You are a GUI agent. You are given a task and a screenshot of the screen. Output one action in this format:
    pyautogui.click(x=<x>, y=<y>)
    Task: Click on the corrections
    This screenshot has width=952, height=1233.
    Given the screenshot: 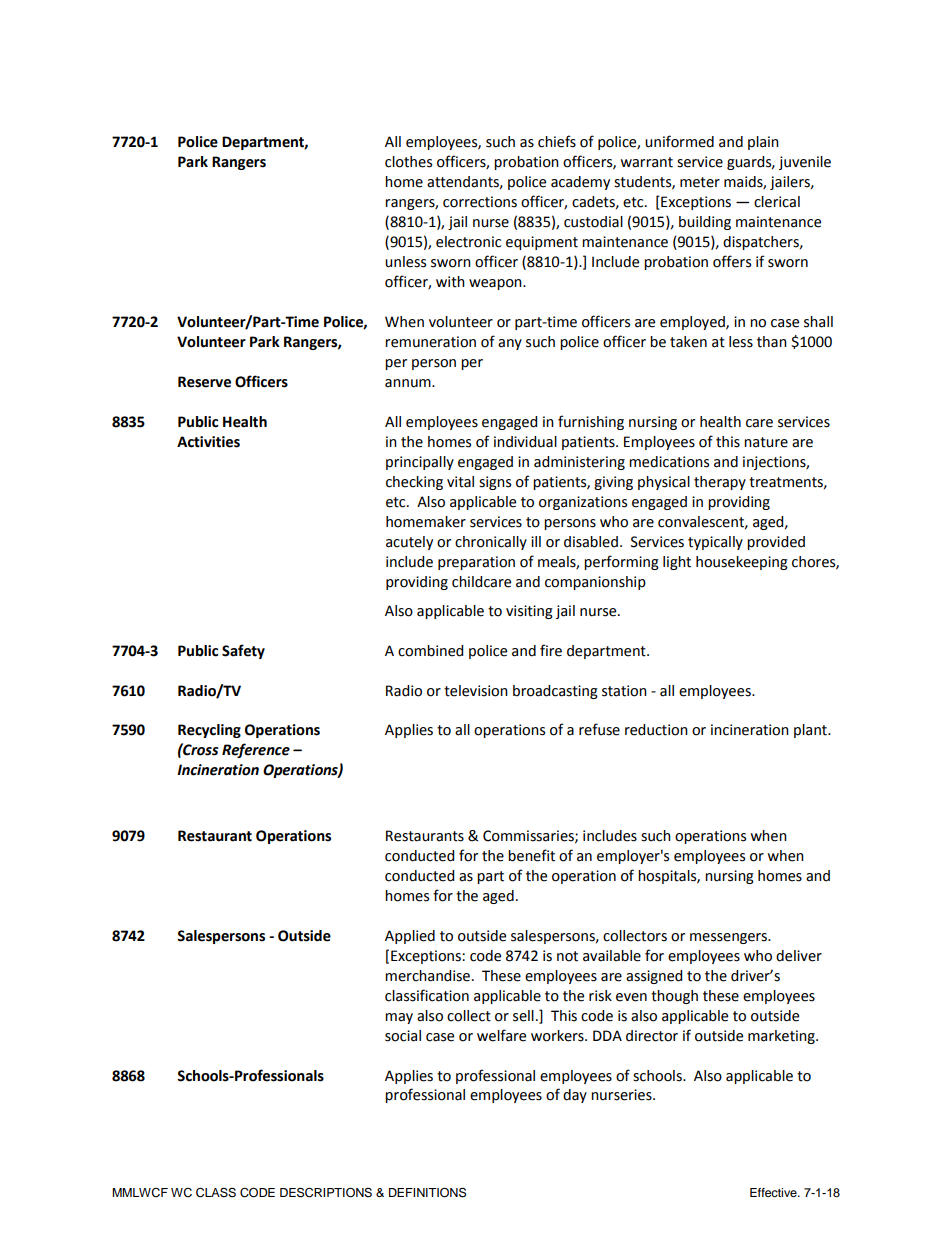 What is the action you would take?
    pyautogui.click(x=480, y=202)
